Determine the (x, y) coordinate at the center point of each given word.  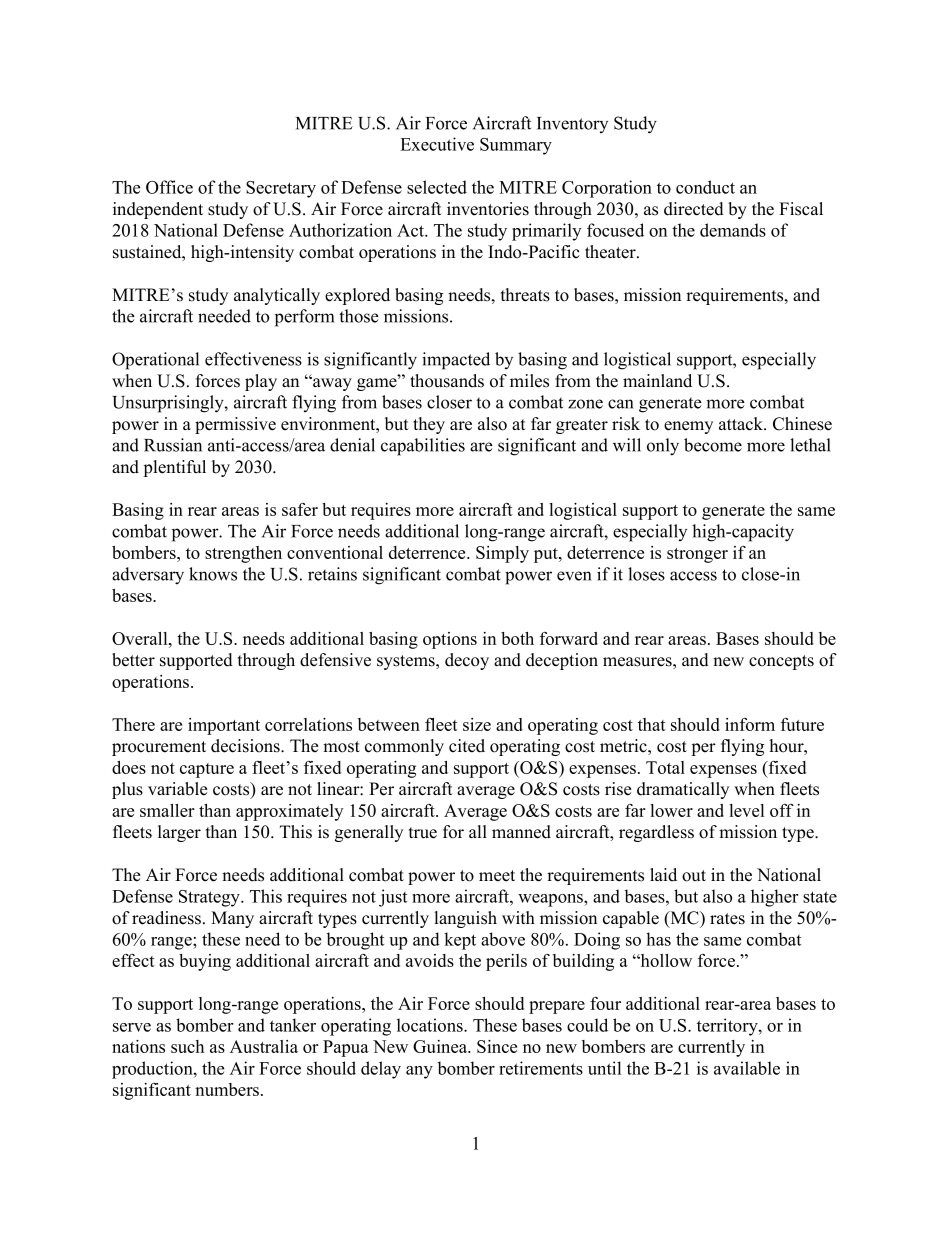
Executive (437, 144)
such (187, 1046)
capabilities (423, 447)
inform (750, 724)
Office (169, 187)
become (713, 445)
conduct (705, 187)
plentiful (174, 468)
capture (207, 770)
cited (467, 746)
